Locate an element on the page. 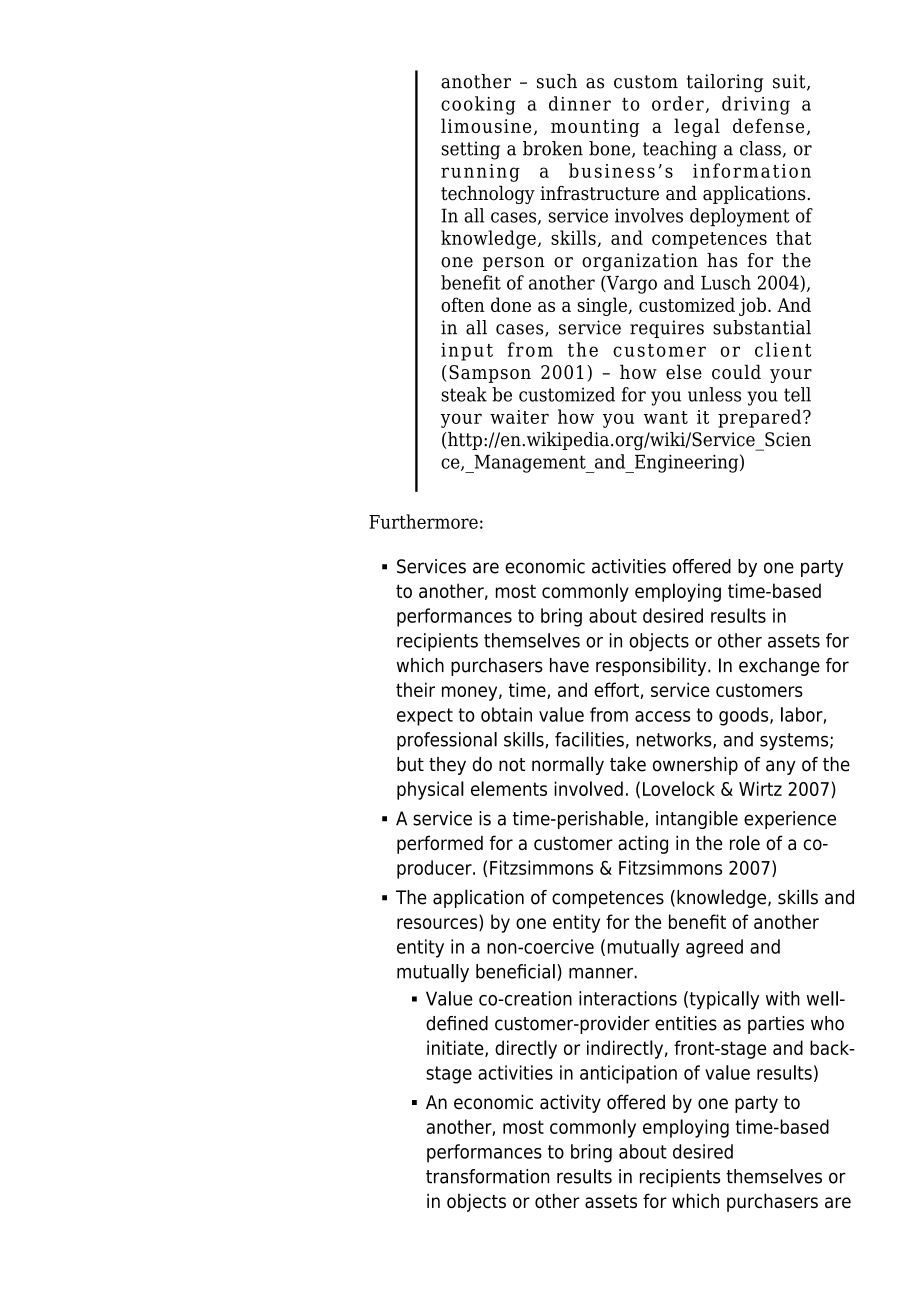 The height and width of the page is (1308, 924). anticipation is located at coordinates (628, 1074).
